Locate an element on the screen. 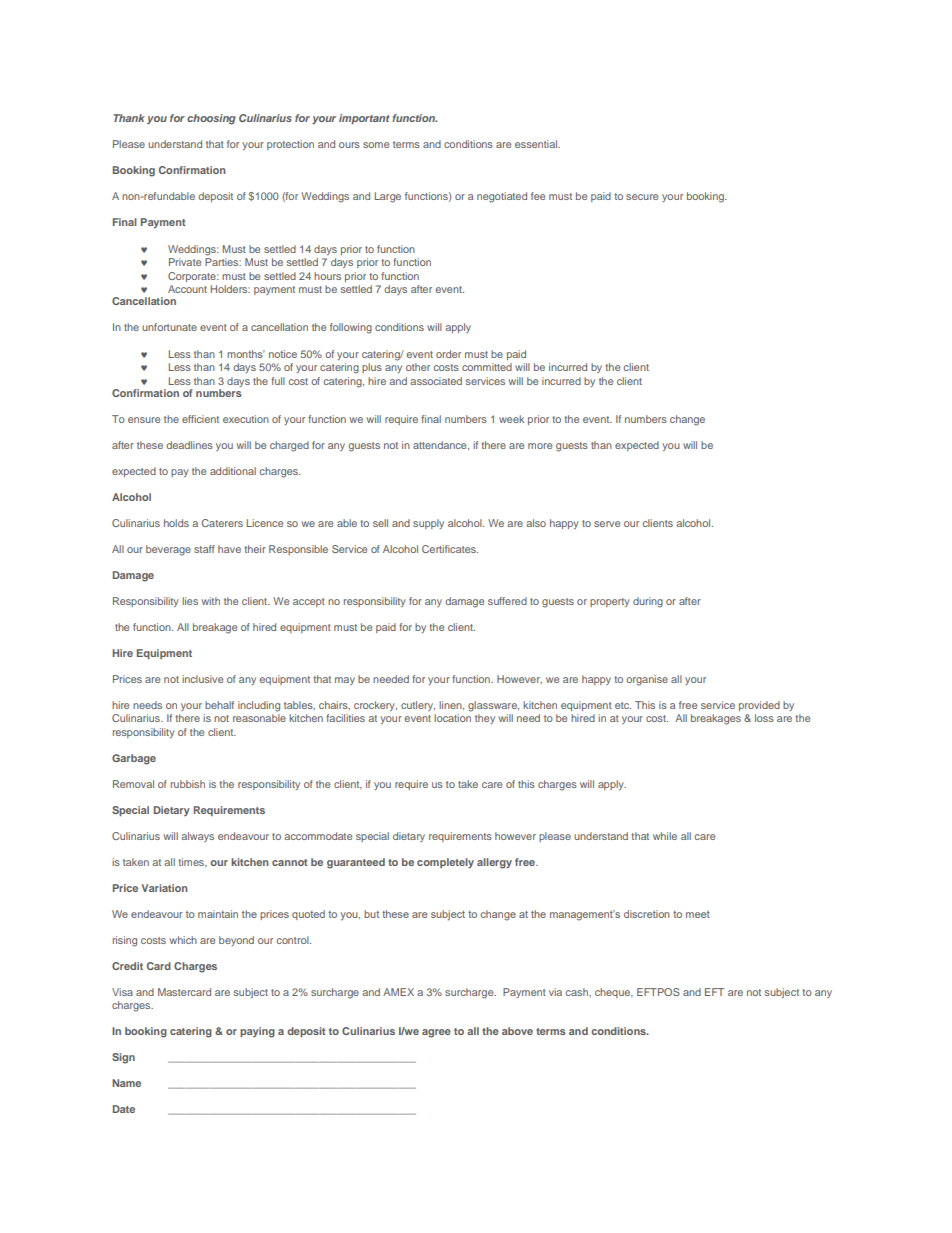  secure is located at coordinates (642, 197).
